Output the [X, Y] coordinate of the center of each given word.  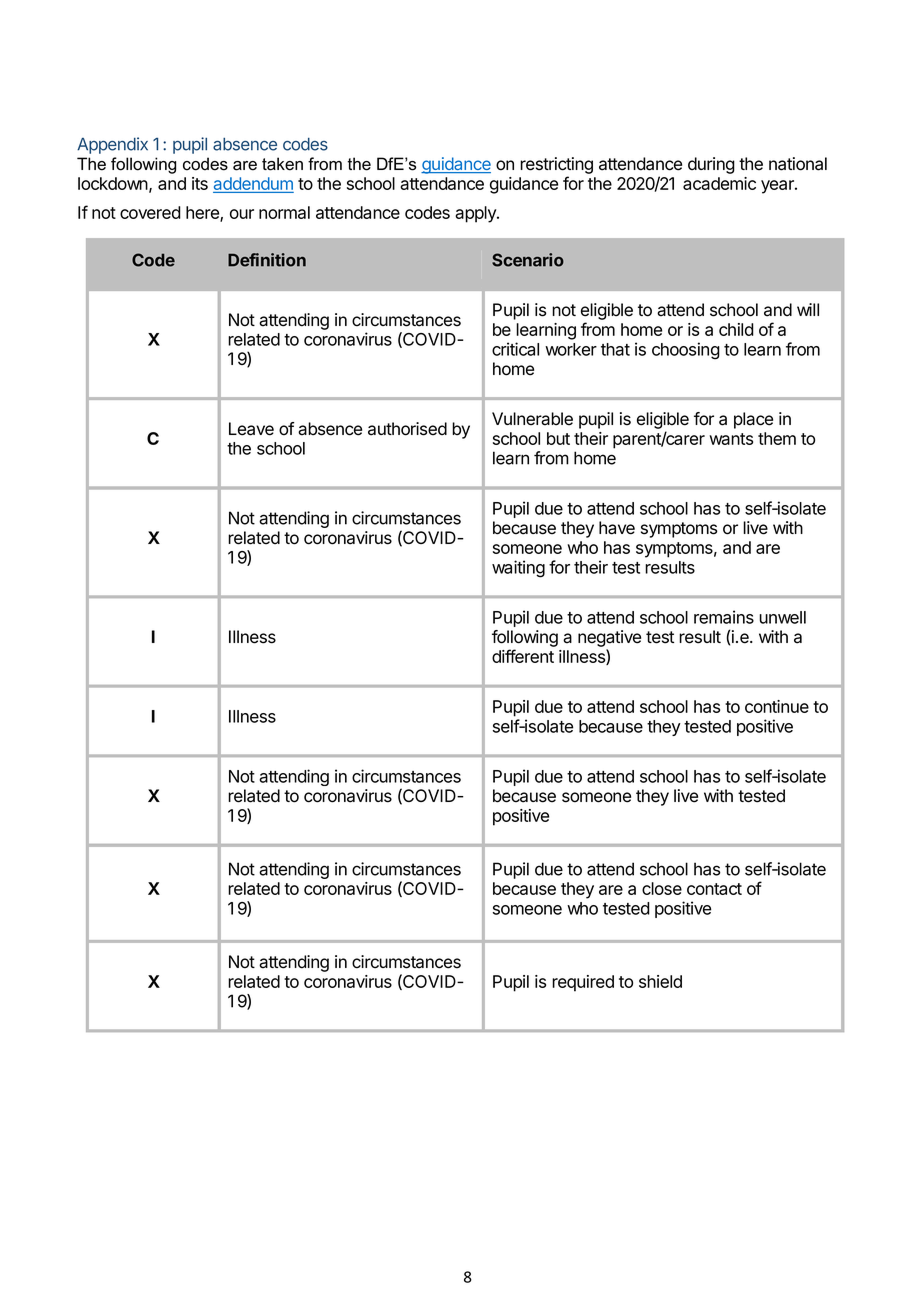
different [523, 656]
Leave [251, 429]
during [711, 165]
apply [476, 214]
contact [714, 889]
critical [515, 349]
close [662, 888]
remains [724, 617]
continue [777, 706]
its [200, 183]
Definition [267, 260]
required [583, 983]
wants [731, 439]
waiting [518, 569]
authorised [407, 429]
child [736, 329]
